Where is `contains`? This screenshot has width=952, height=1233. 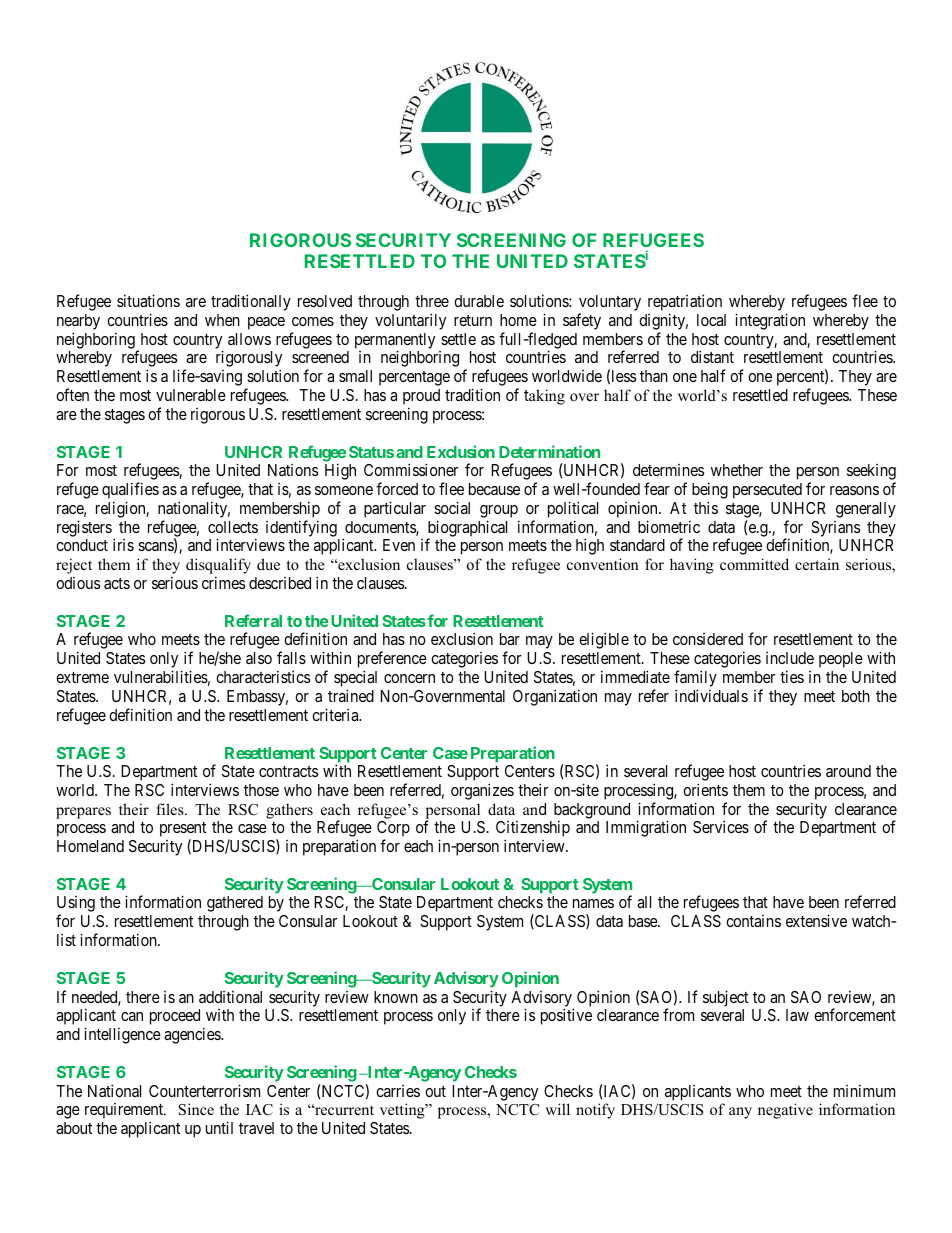
contains is located at coordinates (753, 921).
